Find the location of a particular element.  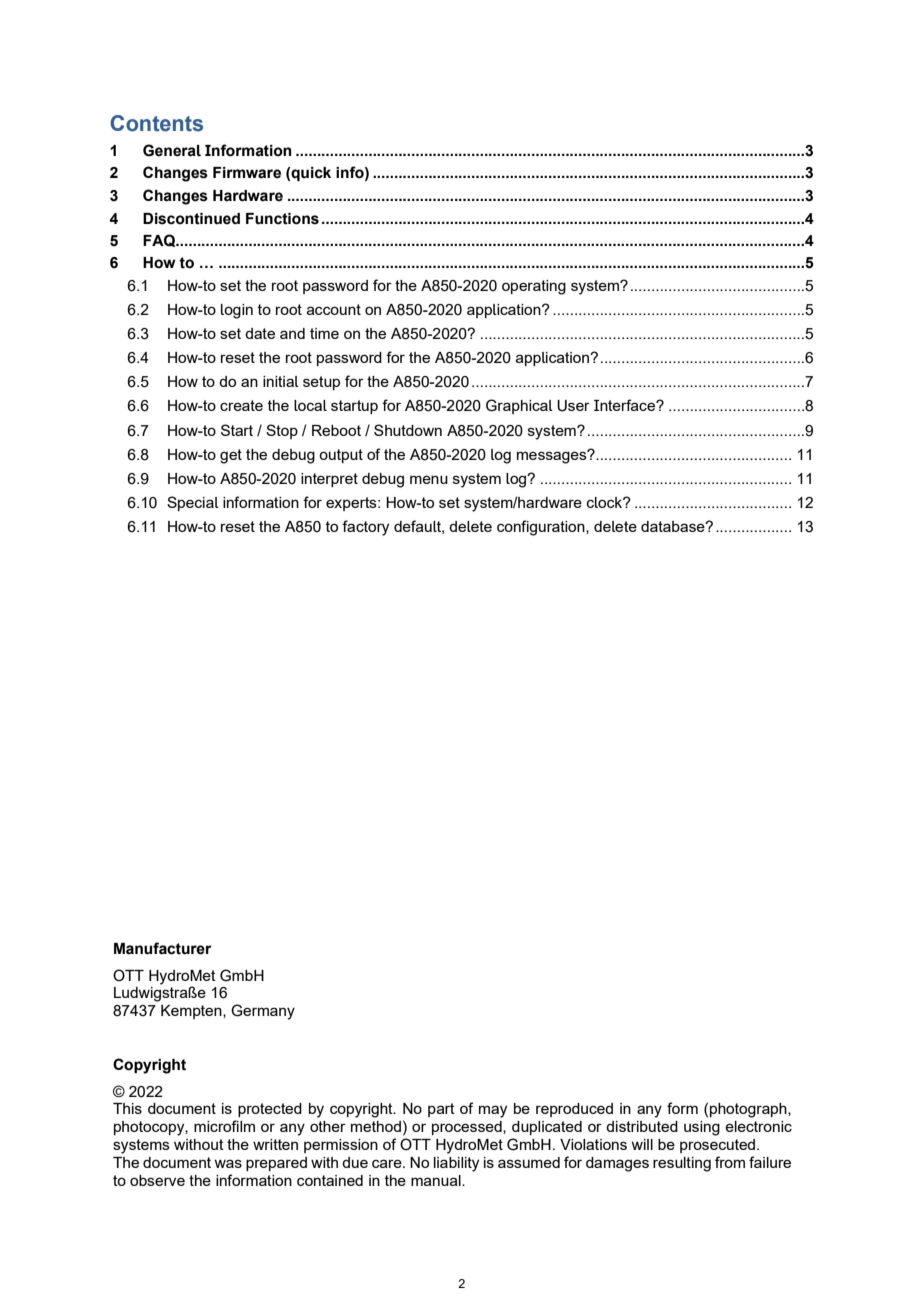

operating is located at coordinates (534, 287).
